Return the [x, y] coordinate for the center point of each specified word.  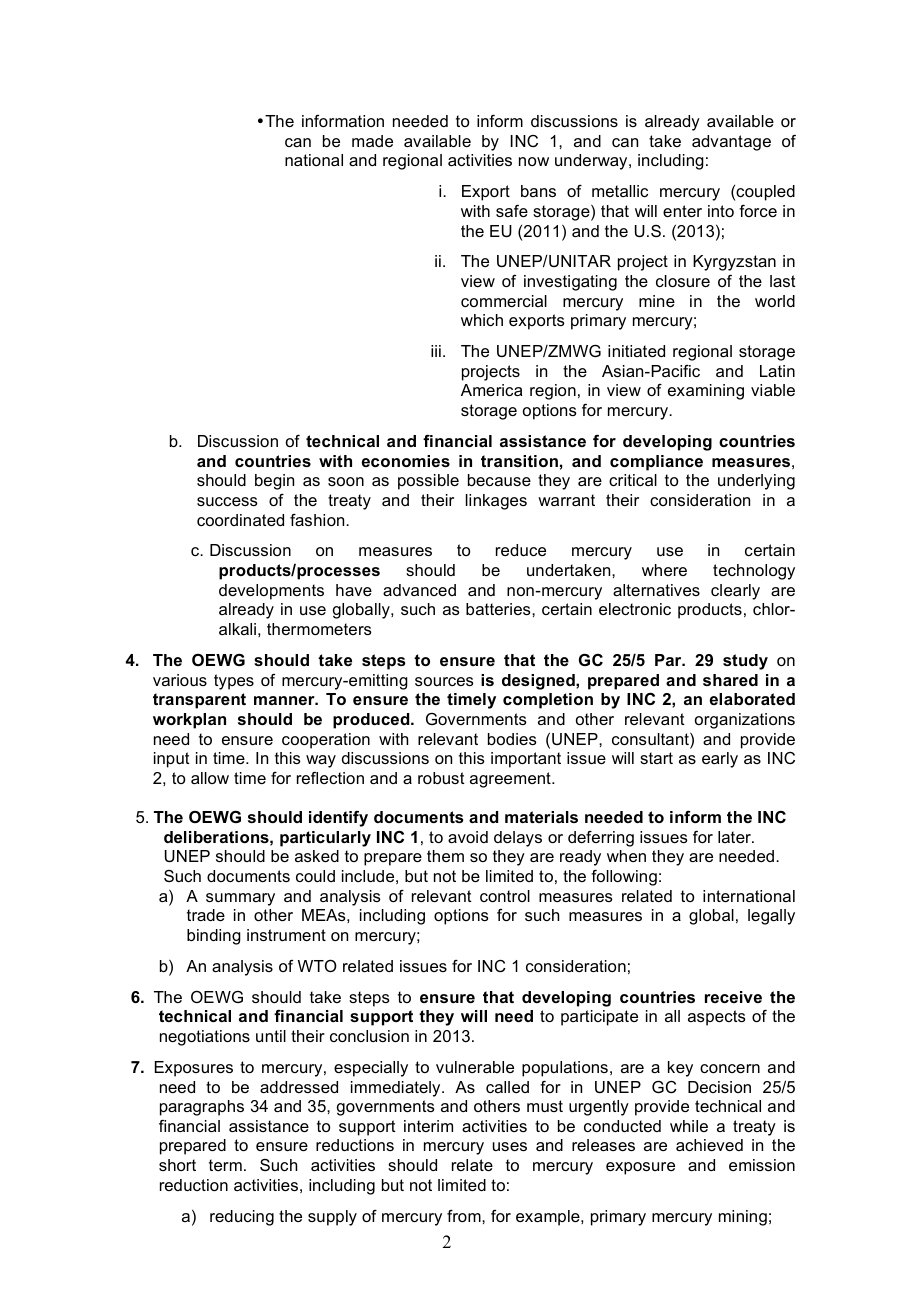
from [465, 1216]
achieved [709, 1145]
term [225, 1165]
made [372, 141]
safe [512, 211]
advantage [731, 143]
